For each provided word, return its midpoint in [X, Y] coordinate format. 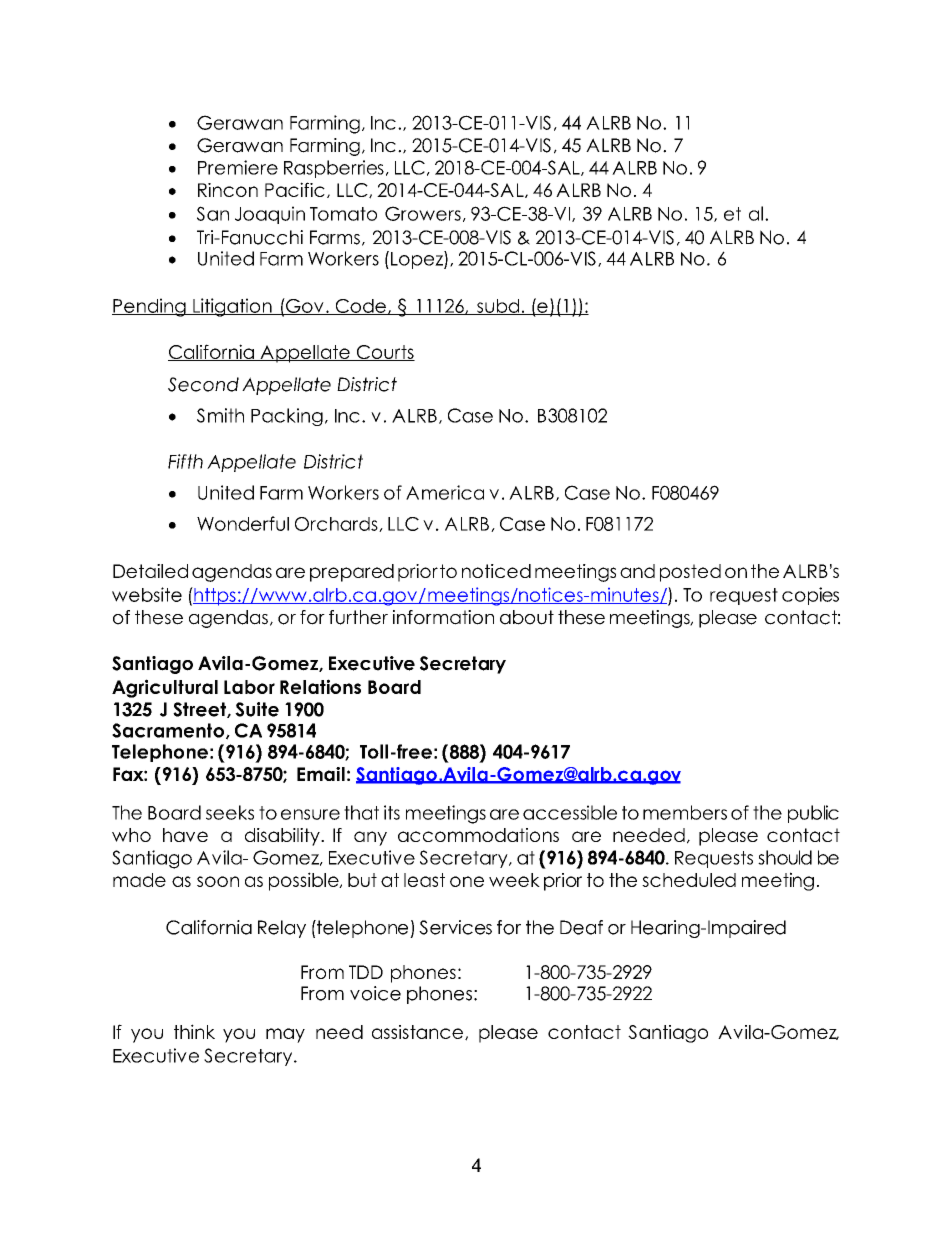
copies [810, 596]
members [685, 812]
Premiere [238, 167]
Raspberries [334, 169]
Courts [384, 353]
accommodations [478, 835]
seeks [230, 812]
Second [203, 384]
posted [690, 573]
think [194, 1031]
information [443, 617]
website [147, 594]
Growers [423, 213]
